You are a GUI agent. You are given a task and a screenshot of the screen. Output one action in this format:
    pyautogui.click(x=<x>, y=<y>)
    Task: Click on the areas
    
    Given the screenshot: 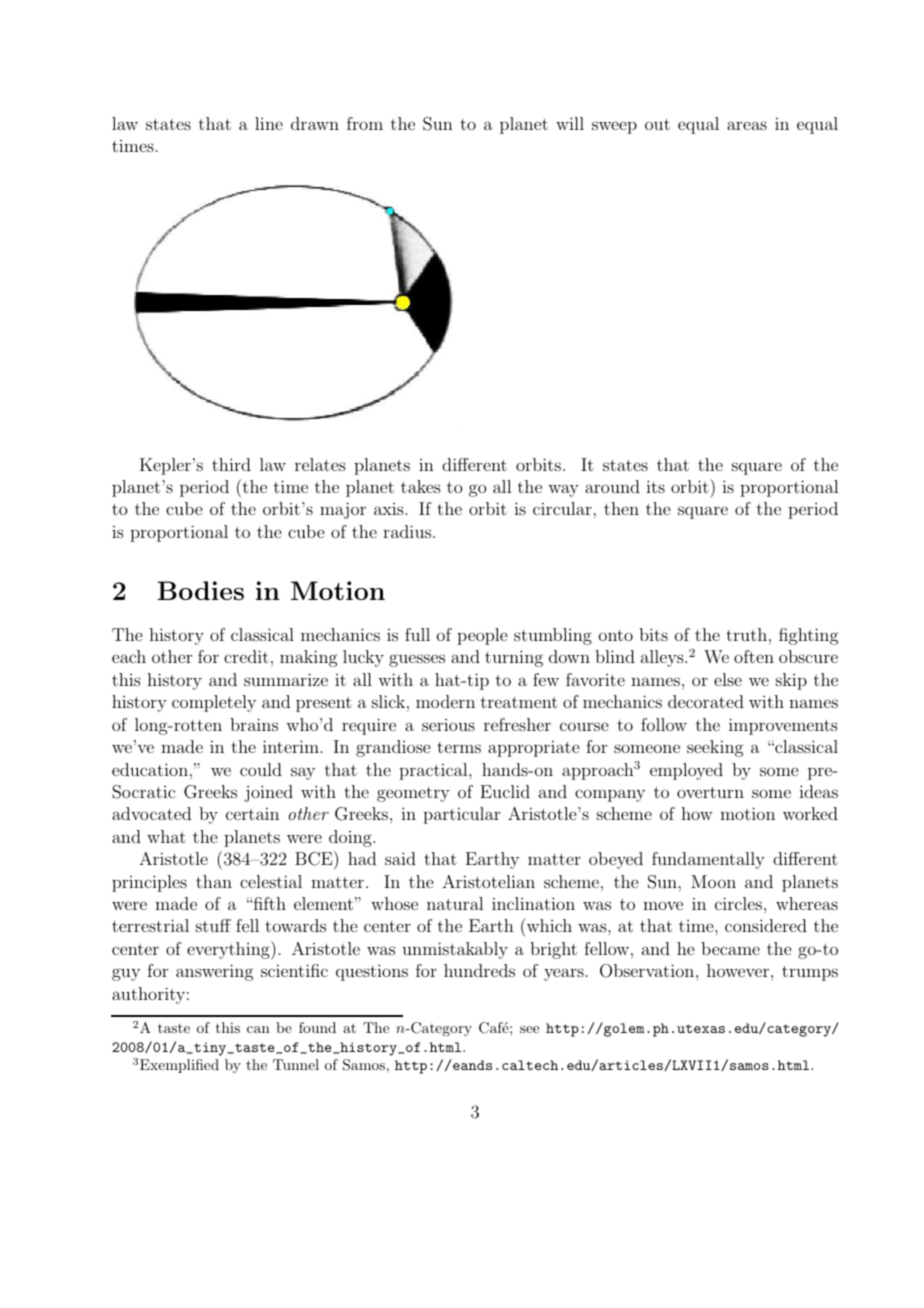 What is the action you would take?
    pyautogui.click(x=747, y=125)
